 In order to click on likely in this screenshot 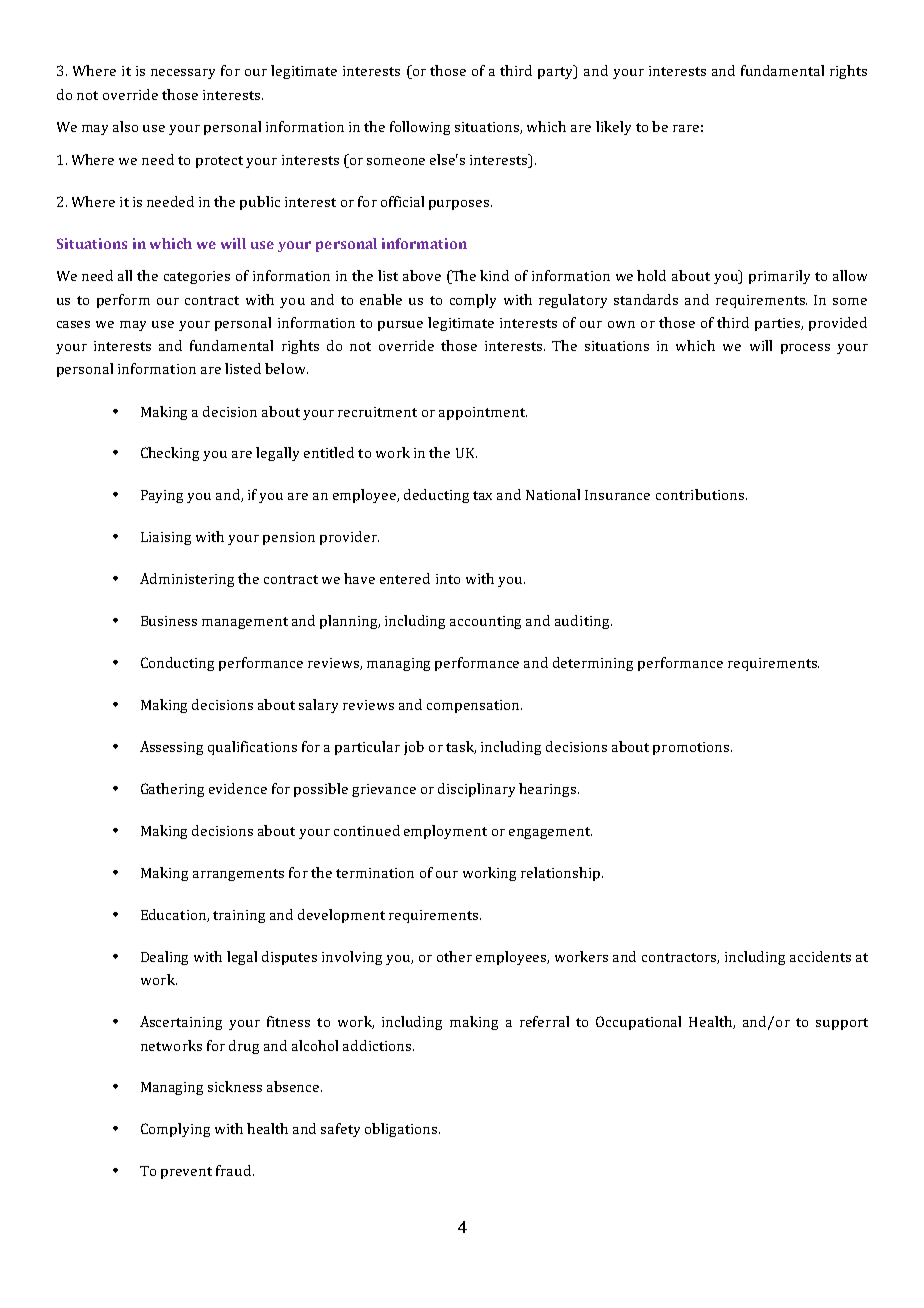, I will do `click(613, 128)`.
